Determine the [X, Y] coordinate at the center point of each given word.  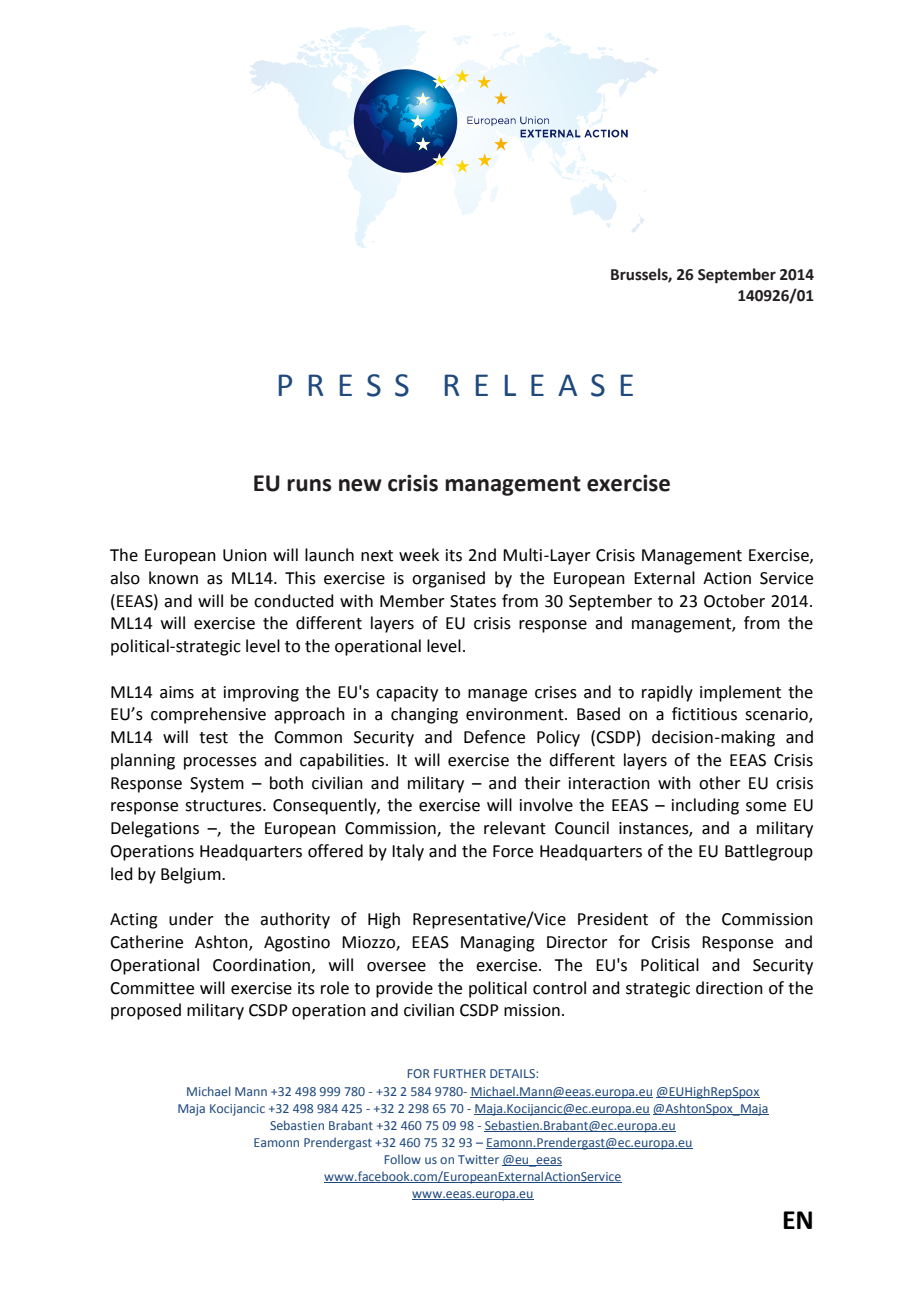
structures [224, 806]
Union [245, 555]
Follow [403, 1159]
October [734, 601]
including [705, 806]
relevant [515, 828]
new [360, 485]
